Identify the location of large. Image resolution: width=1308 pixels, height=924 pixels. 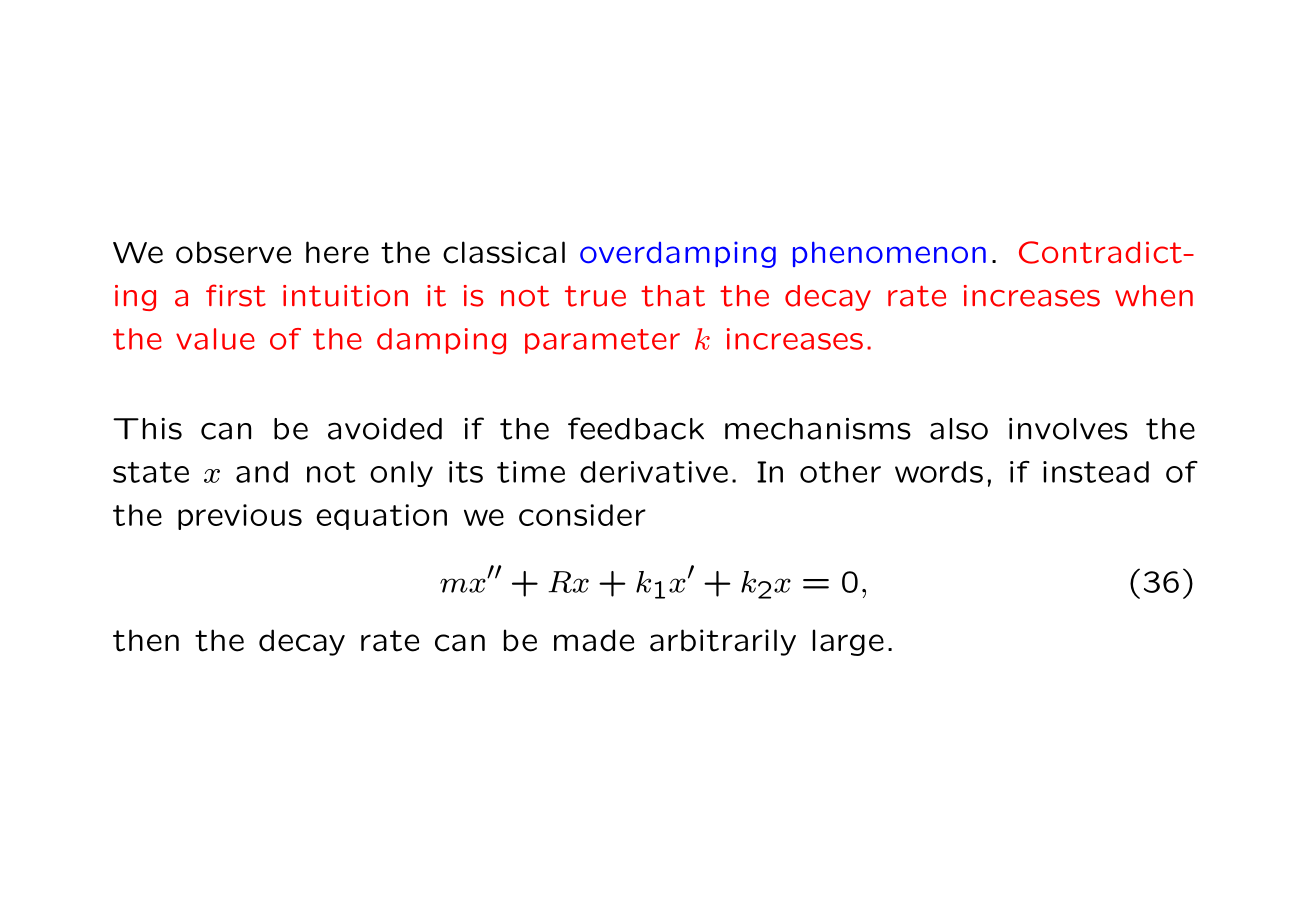
(848, 642).
